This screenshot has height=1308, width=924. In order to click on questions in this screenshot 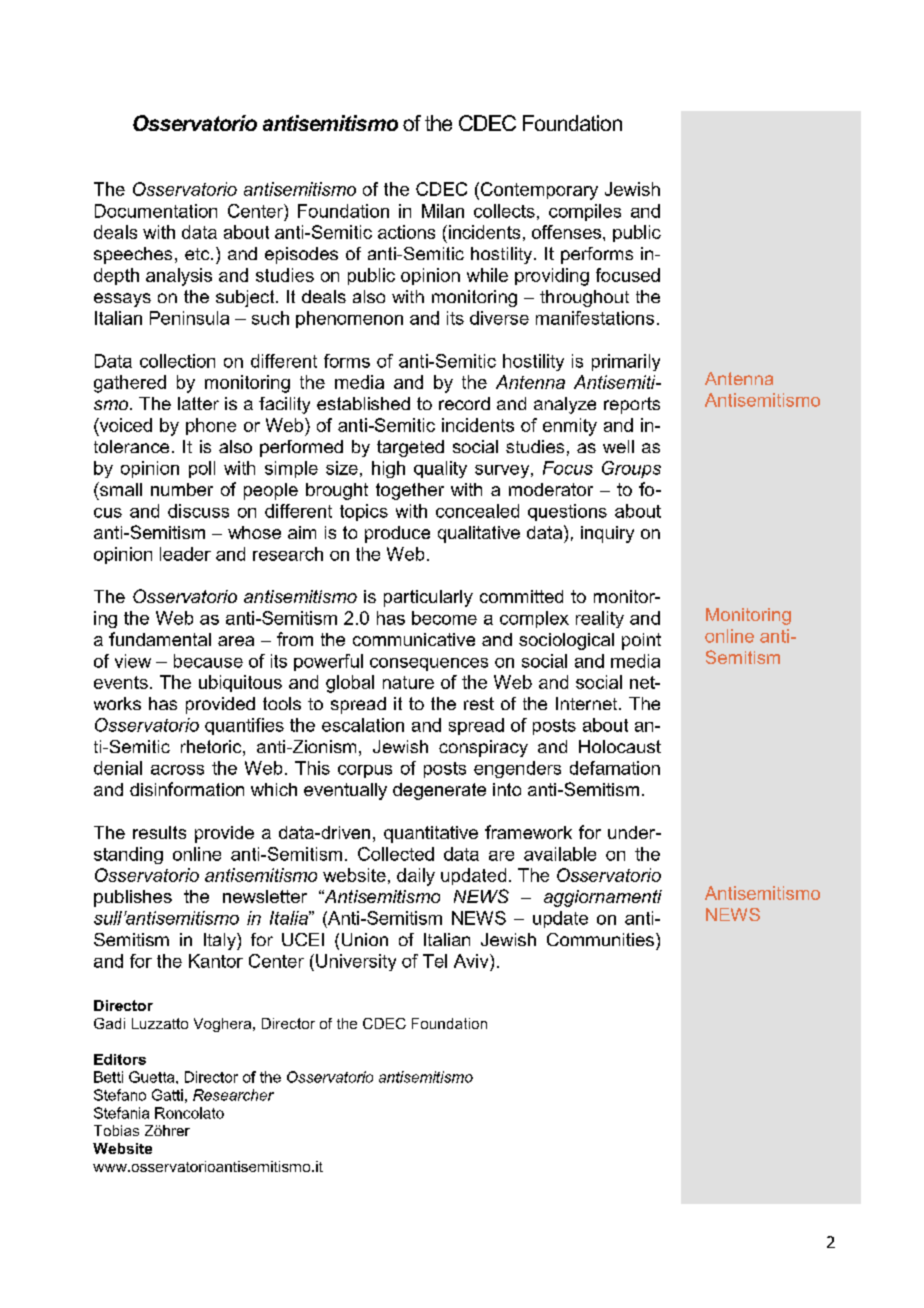, I will do `click(567, 512)`.
